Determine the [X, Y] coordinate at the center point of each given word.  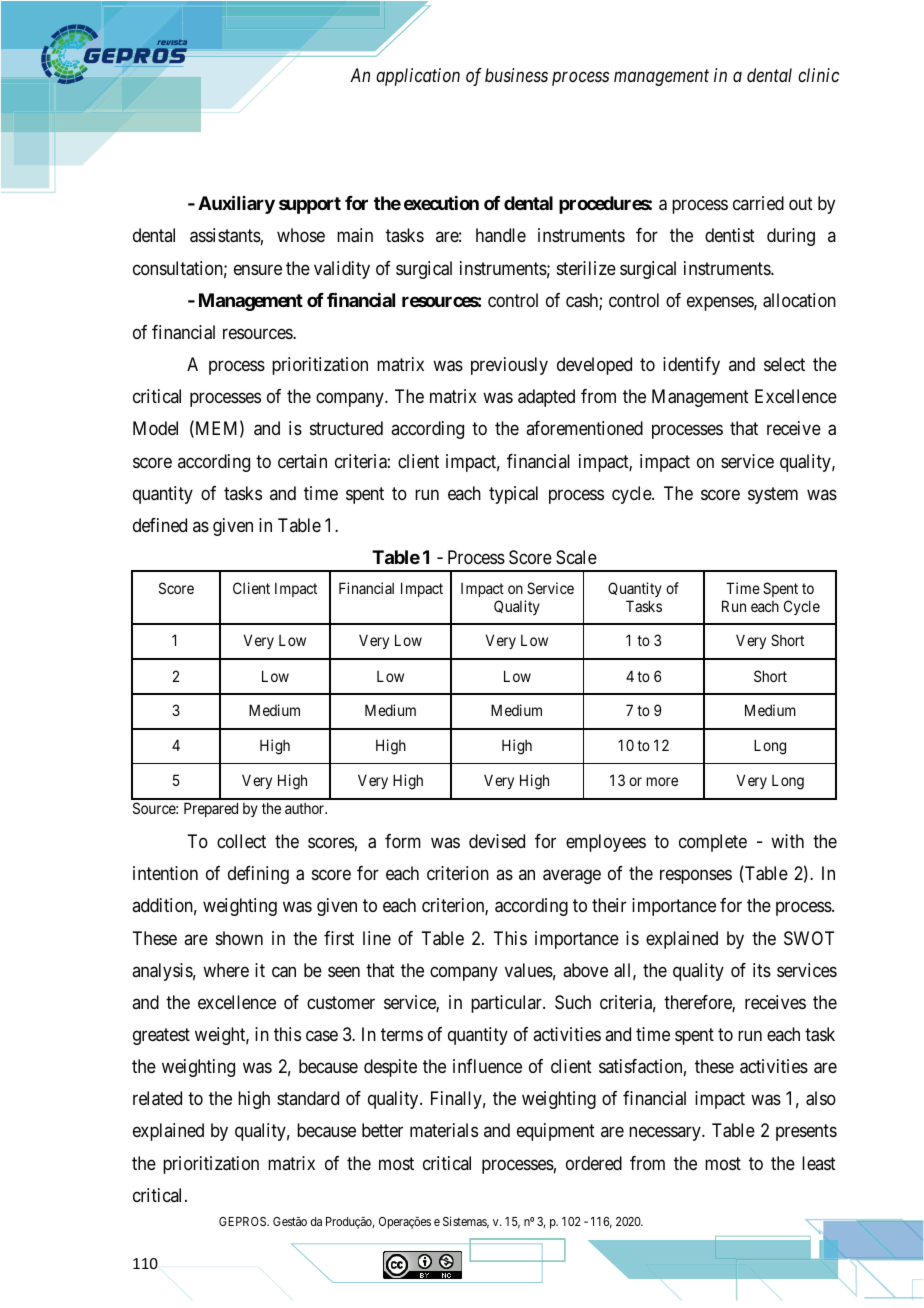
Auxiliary [236, 205]
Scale [576, 557]
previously [509, 366]
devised [497, 841]
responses [696, 877]
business [516, 75]
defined [160, 525]
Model [155, 428]
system [773, 495]
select [784, 364]
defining [258, 875]
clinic [818, 75]
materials [444, 1130]
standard [308, 1098]
